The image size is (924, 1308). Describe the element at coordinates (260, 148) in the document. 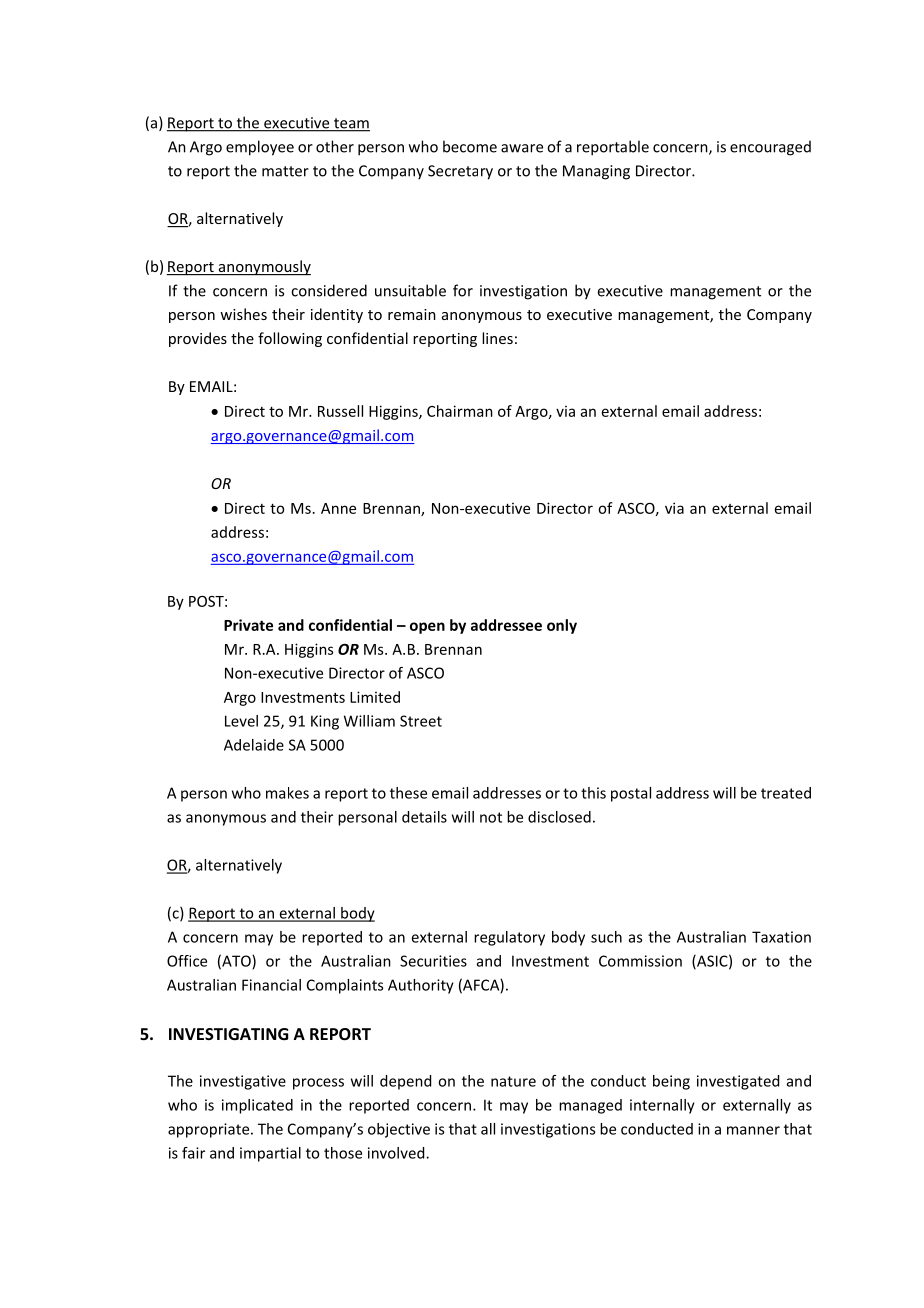

I see `employee` at that location.
